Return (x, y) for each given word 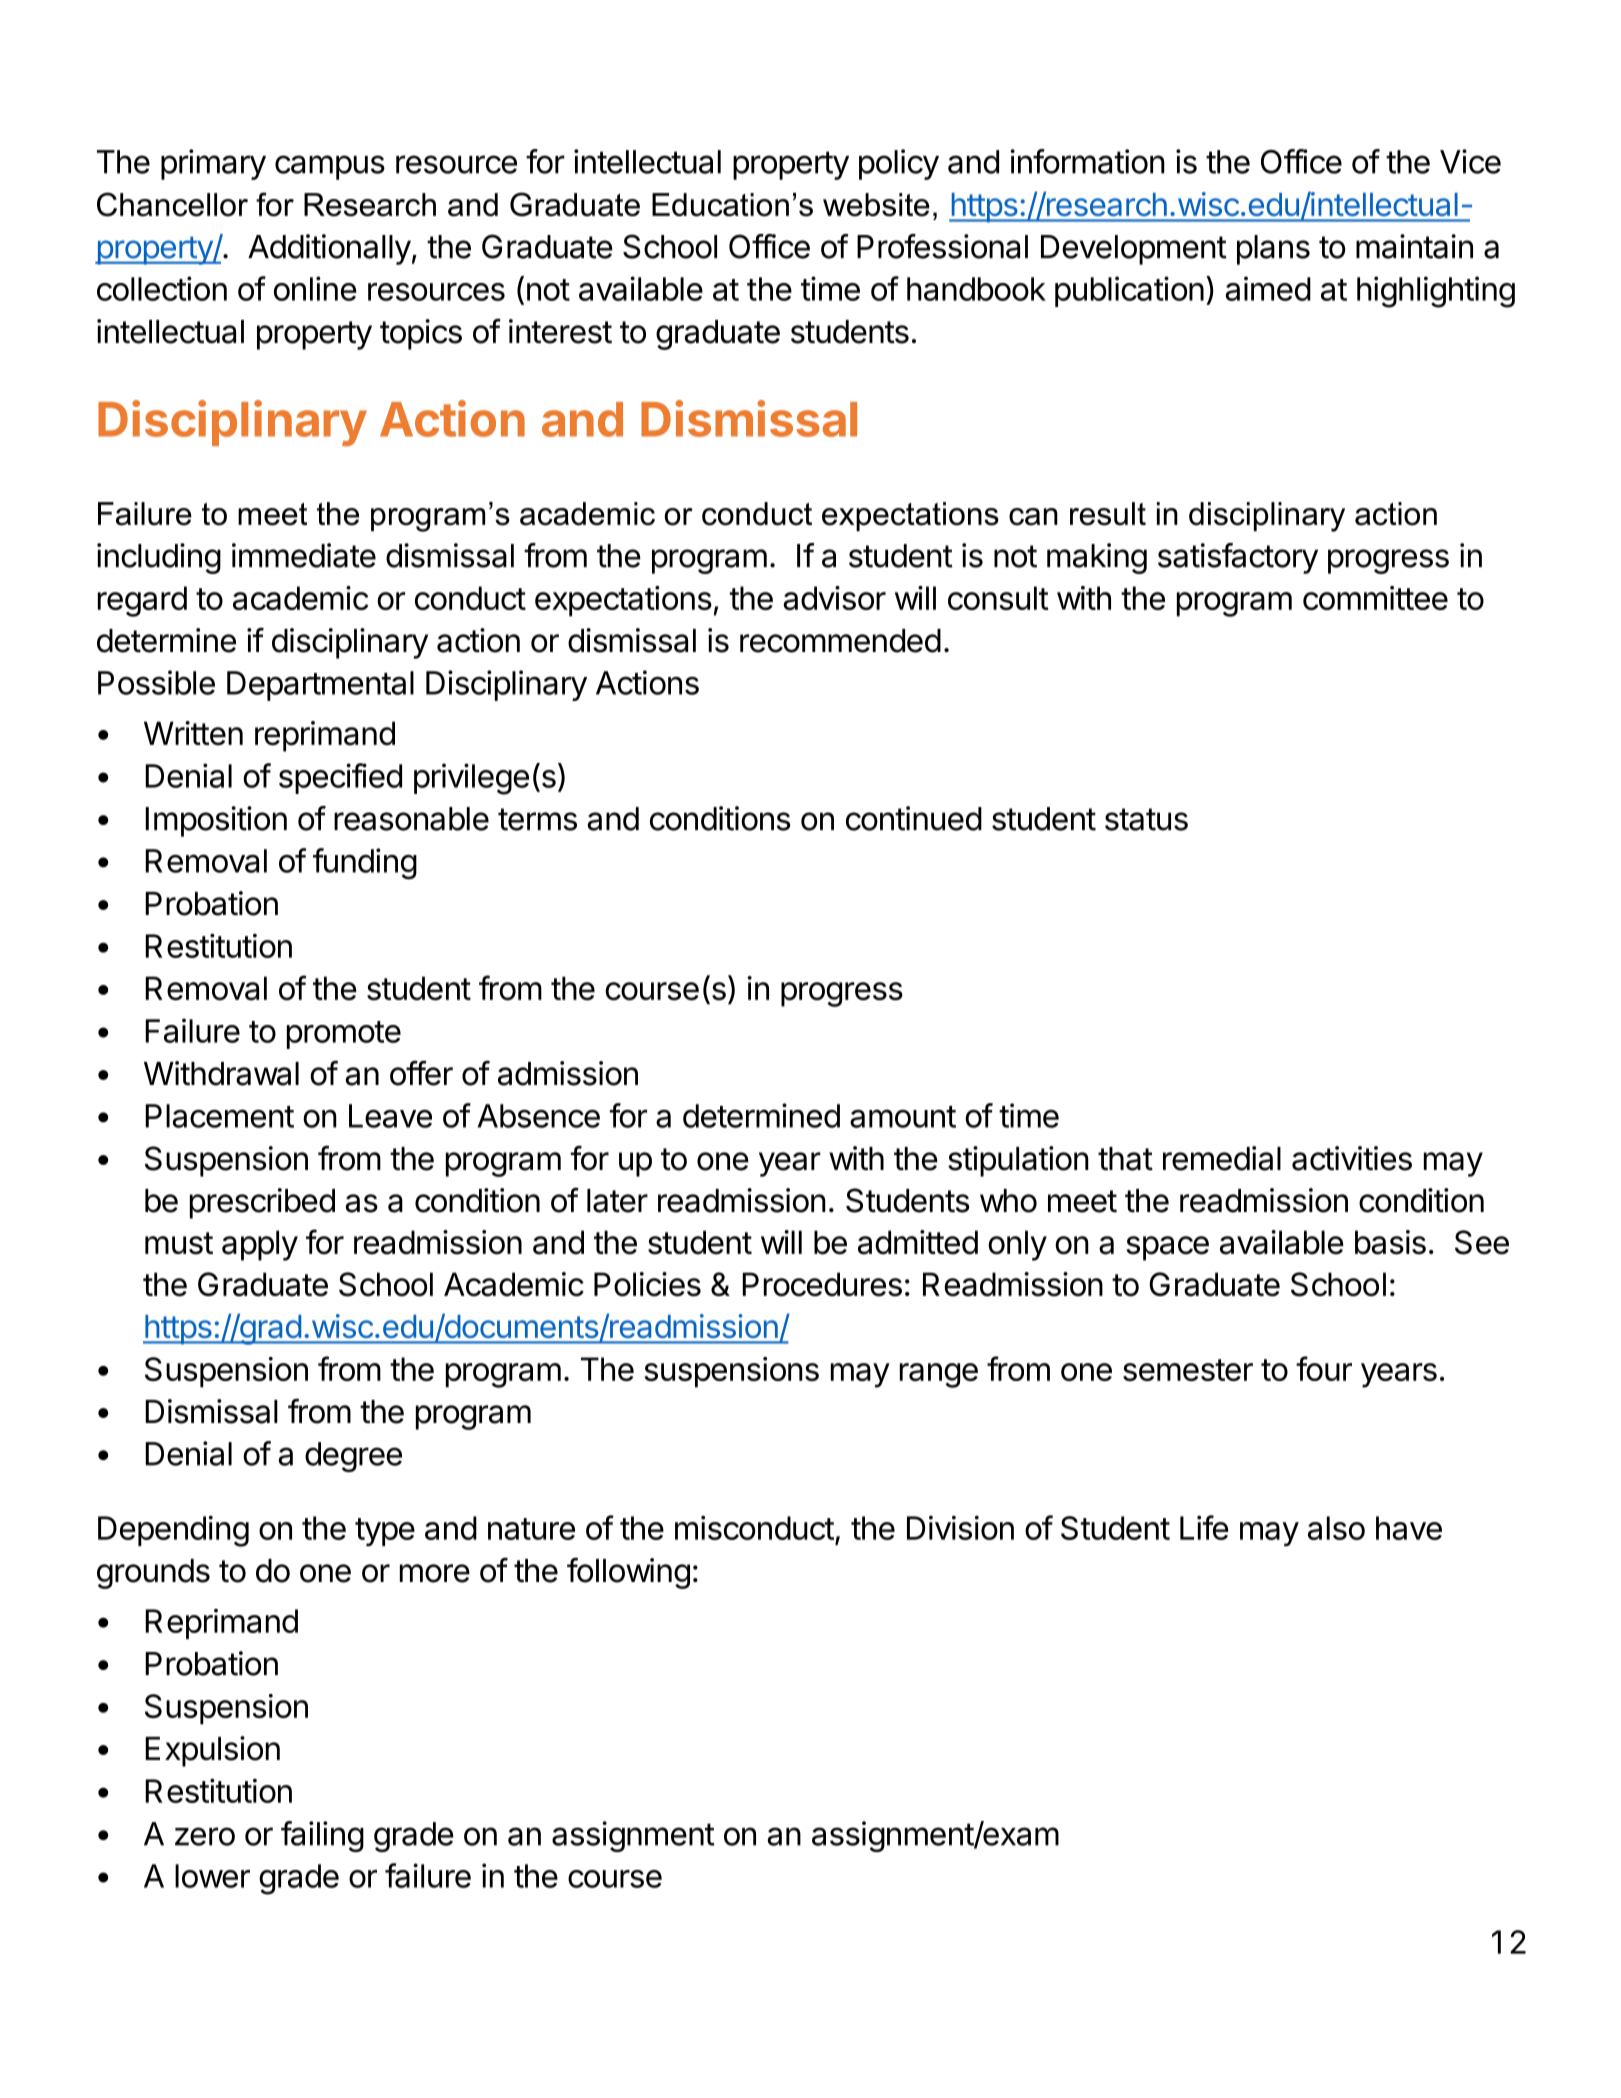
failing (322, 1836)
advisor (835, 598)
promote (344, 1035)
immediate (304, 555)
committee (1375, 598)
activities (1352, 1158)
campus (330, 167)
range (939, 1375)
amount (903, 1117)
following (628, 1573)
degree (353, 1457)
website (876, 205)
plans (1273, 250)
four (1324, 1368)
